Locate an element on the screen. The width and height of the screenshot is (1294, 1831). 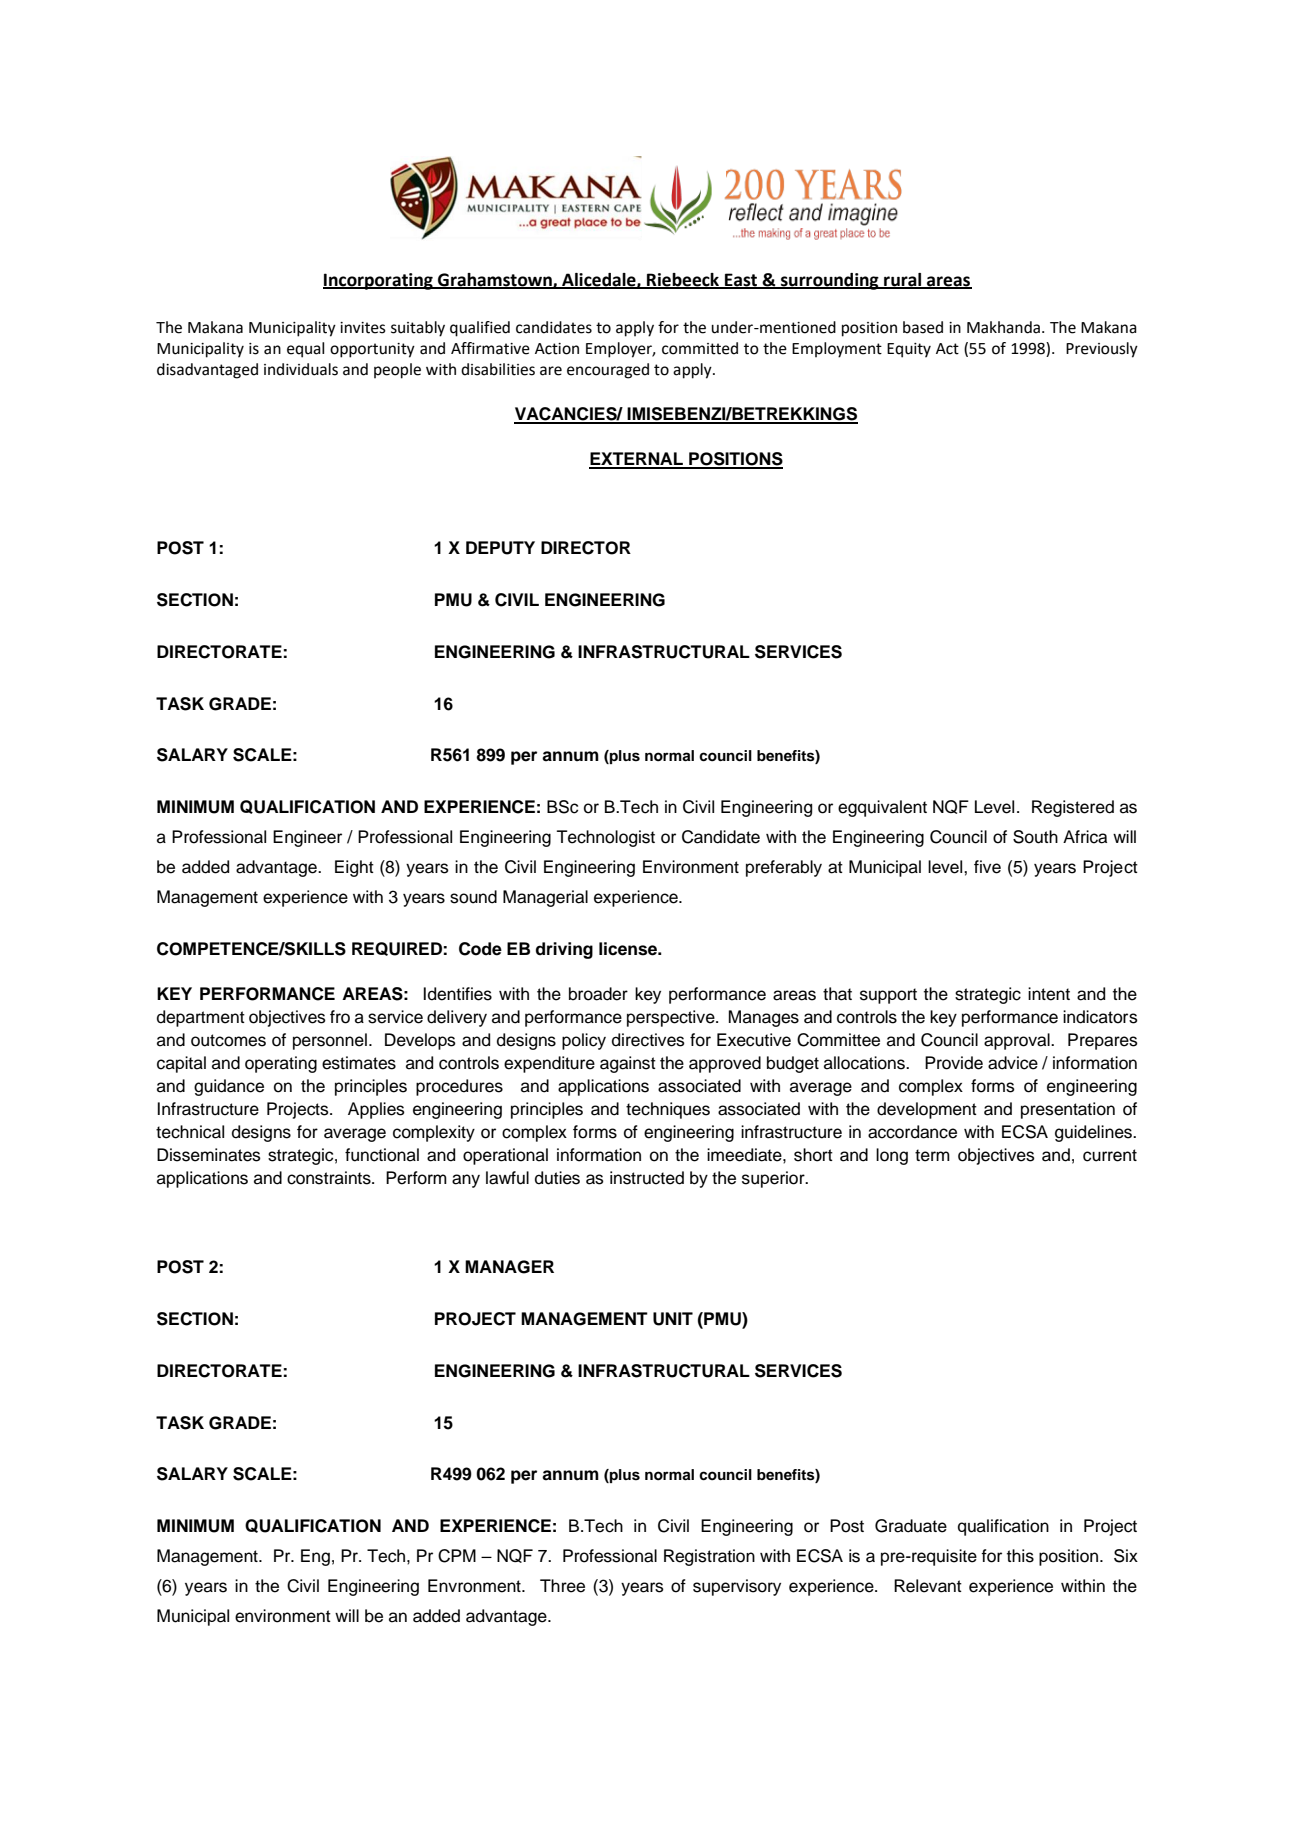
CPM is located at coordinates (457, 1556).
